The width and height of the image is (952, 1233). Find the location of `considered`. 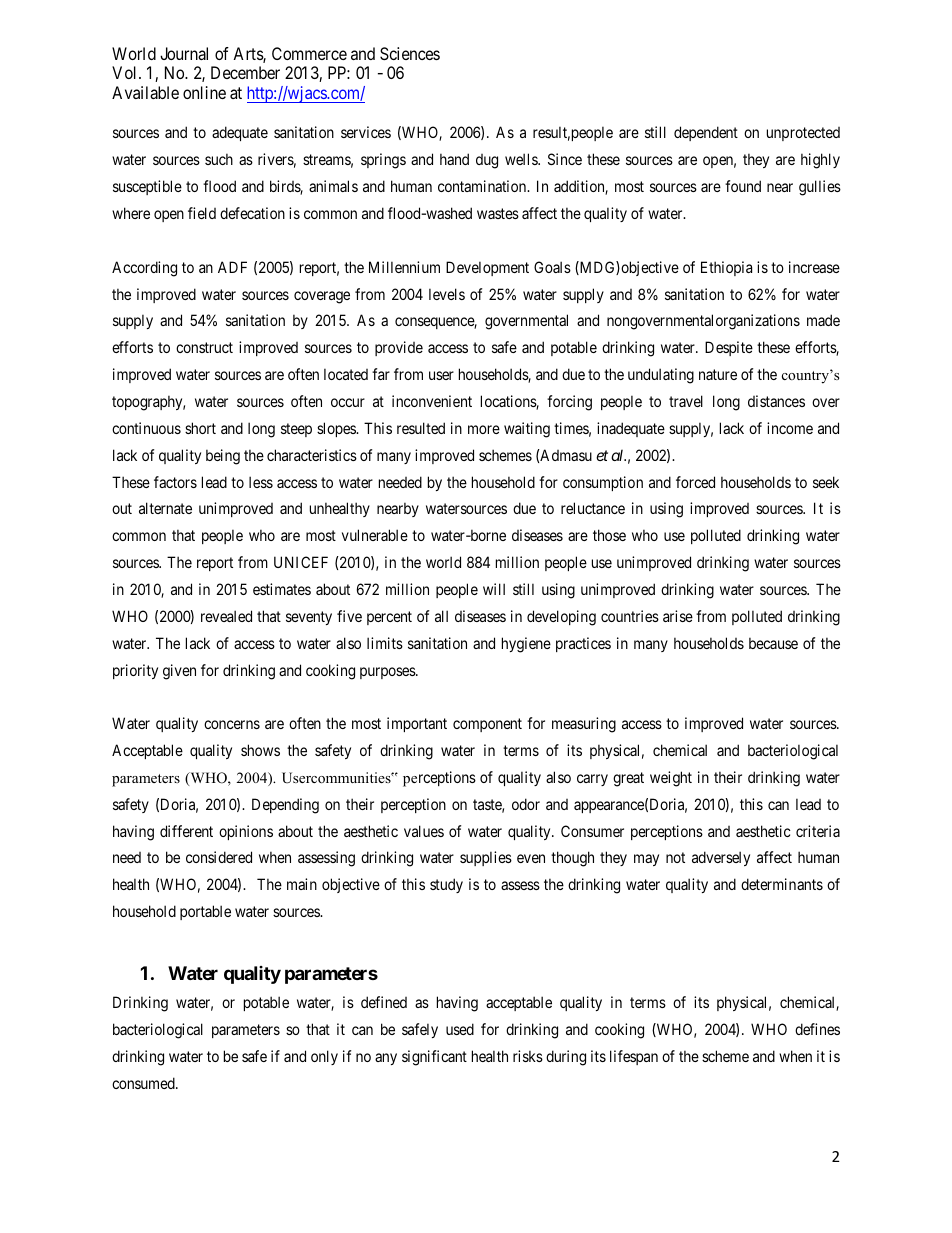

considered is located at coordinates (219, 857).
